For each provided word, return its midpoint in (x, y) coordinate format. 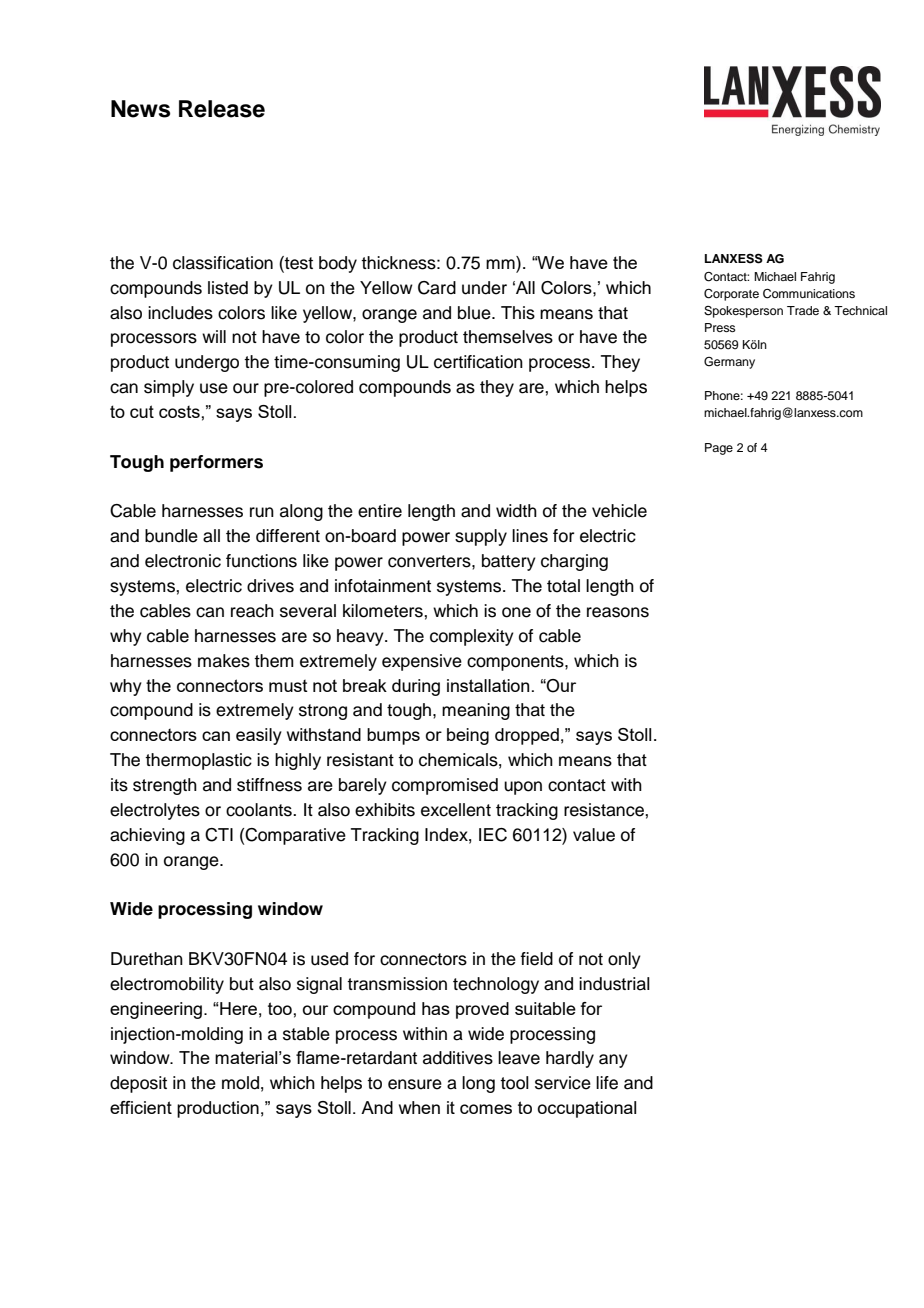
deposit (138, 1084)
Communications (809, 294)
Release (222, 109)
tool (514, 1083)
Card (437, 288)
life (607, 1083)
